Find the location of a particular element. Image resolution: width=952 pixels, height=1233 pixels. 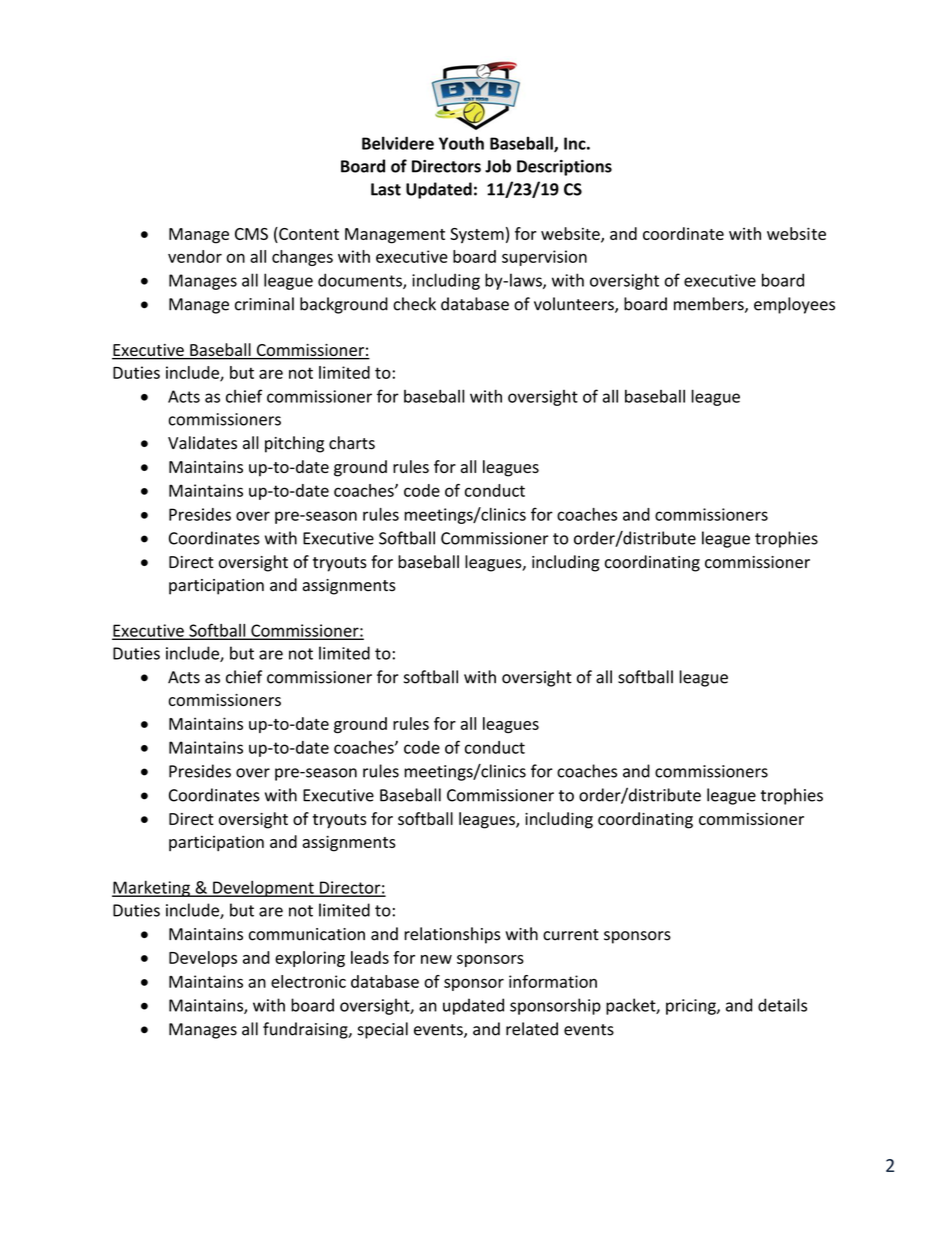

CMS is located at coordinates (251, 234).
